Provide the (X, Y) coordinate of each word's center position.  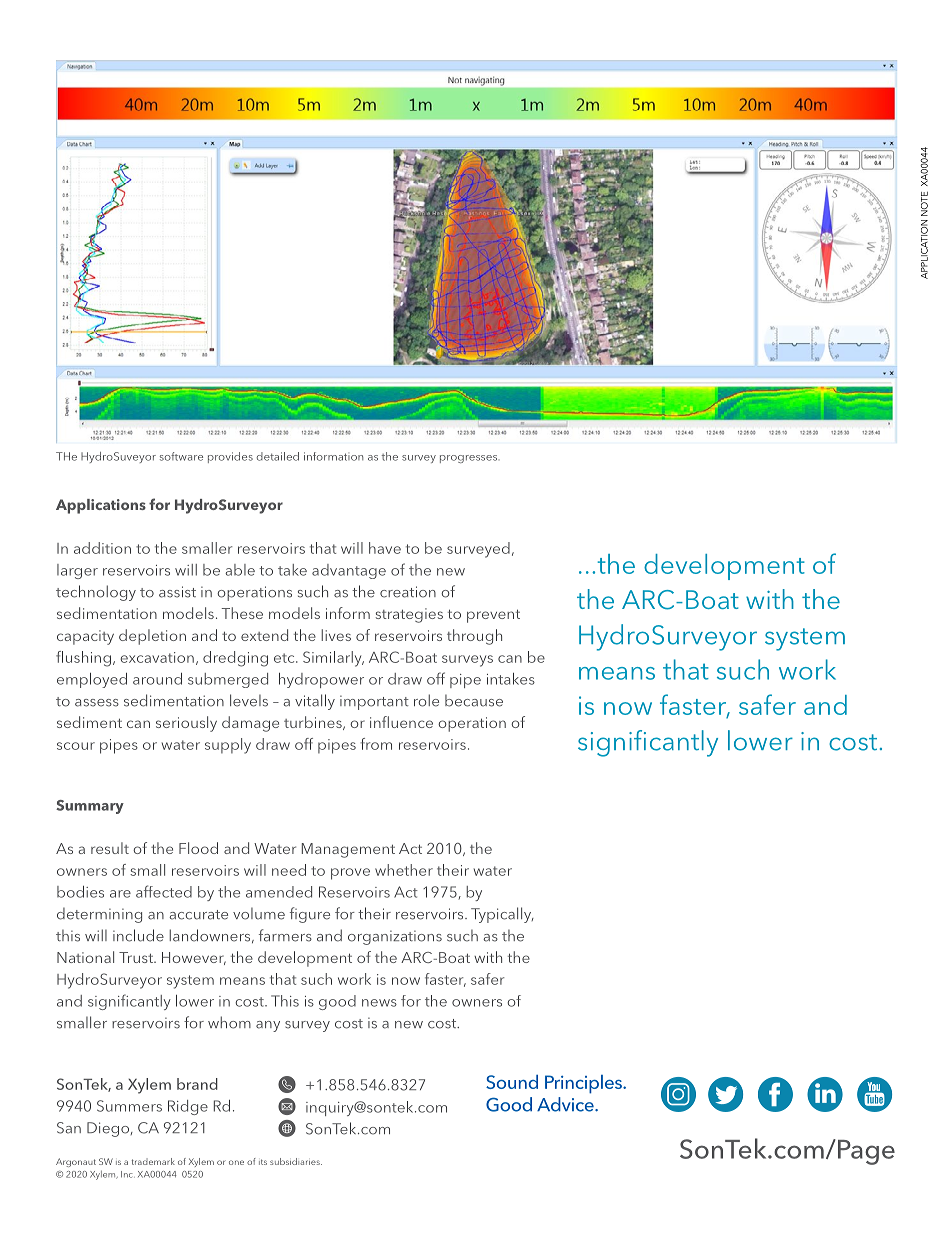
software (181, 456)
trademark (153, 1161)
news (379, 1003)
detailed (278, 456)
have (385, 548)
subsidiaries (296, 1161)
